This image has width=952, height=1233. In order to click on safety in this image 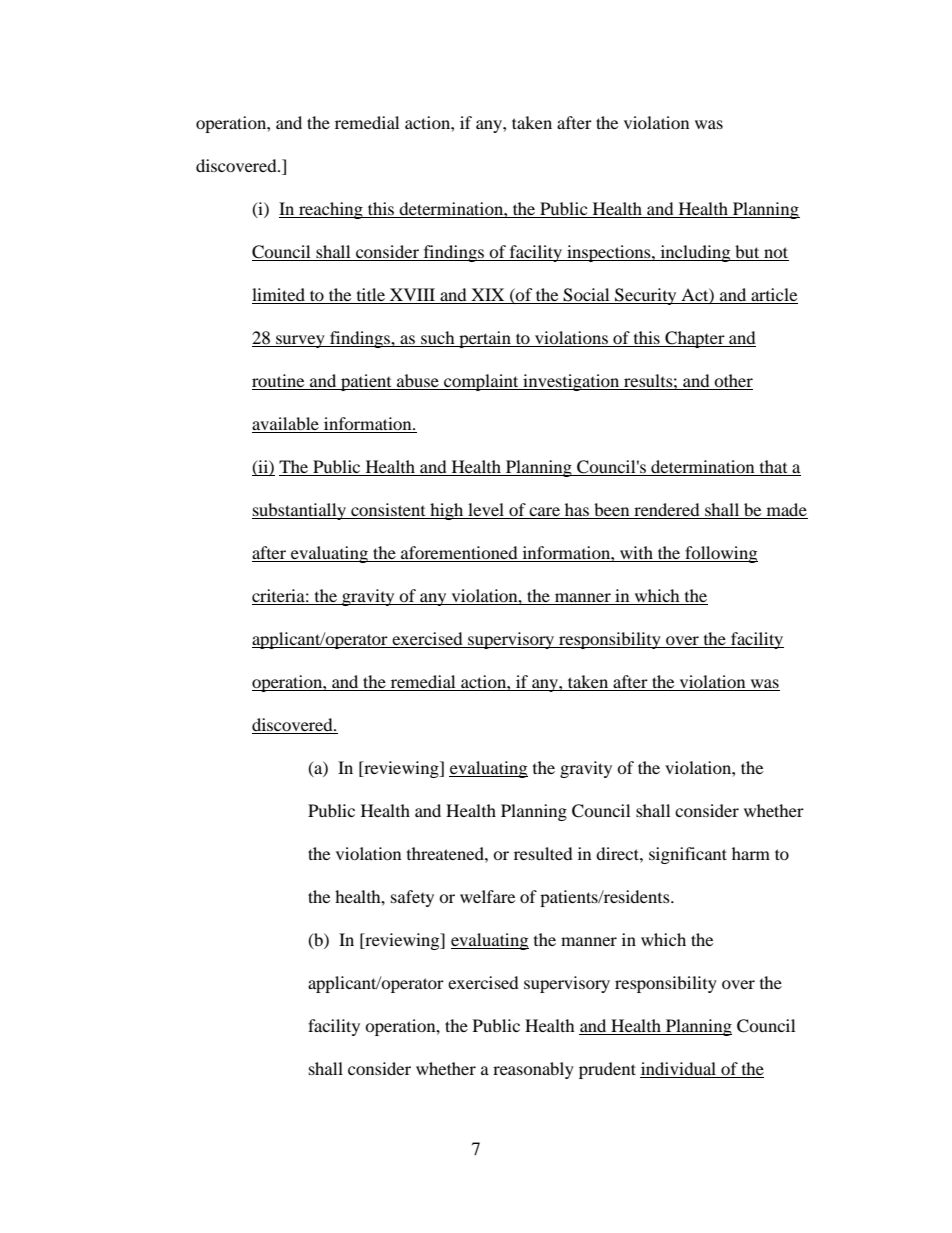, I will do `click(412, 898)`.
